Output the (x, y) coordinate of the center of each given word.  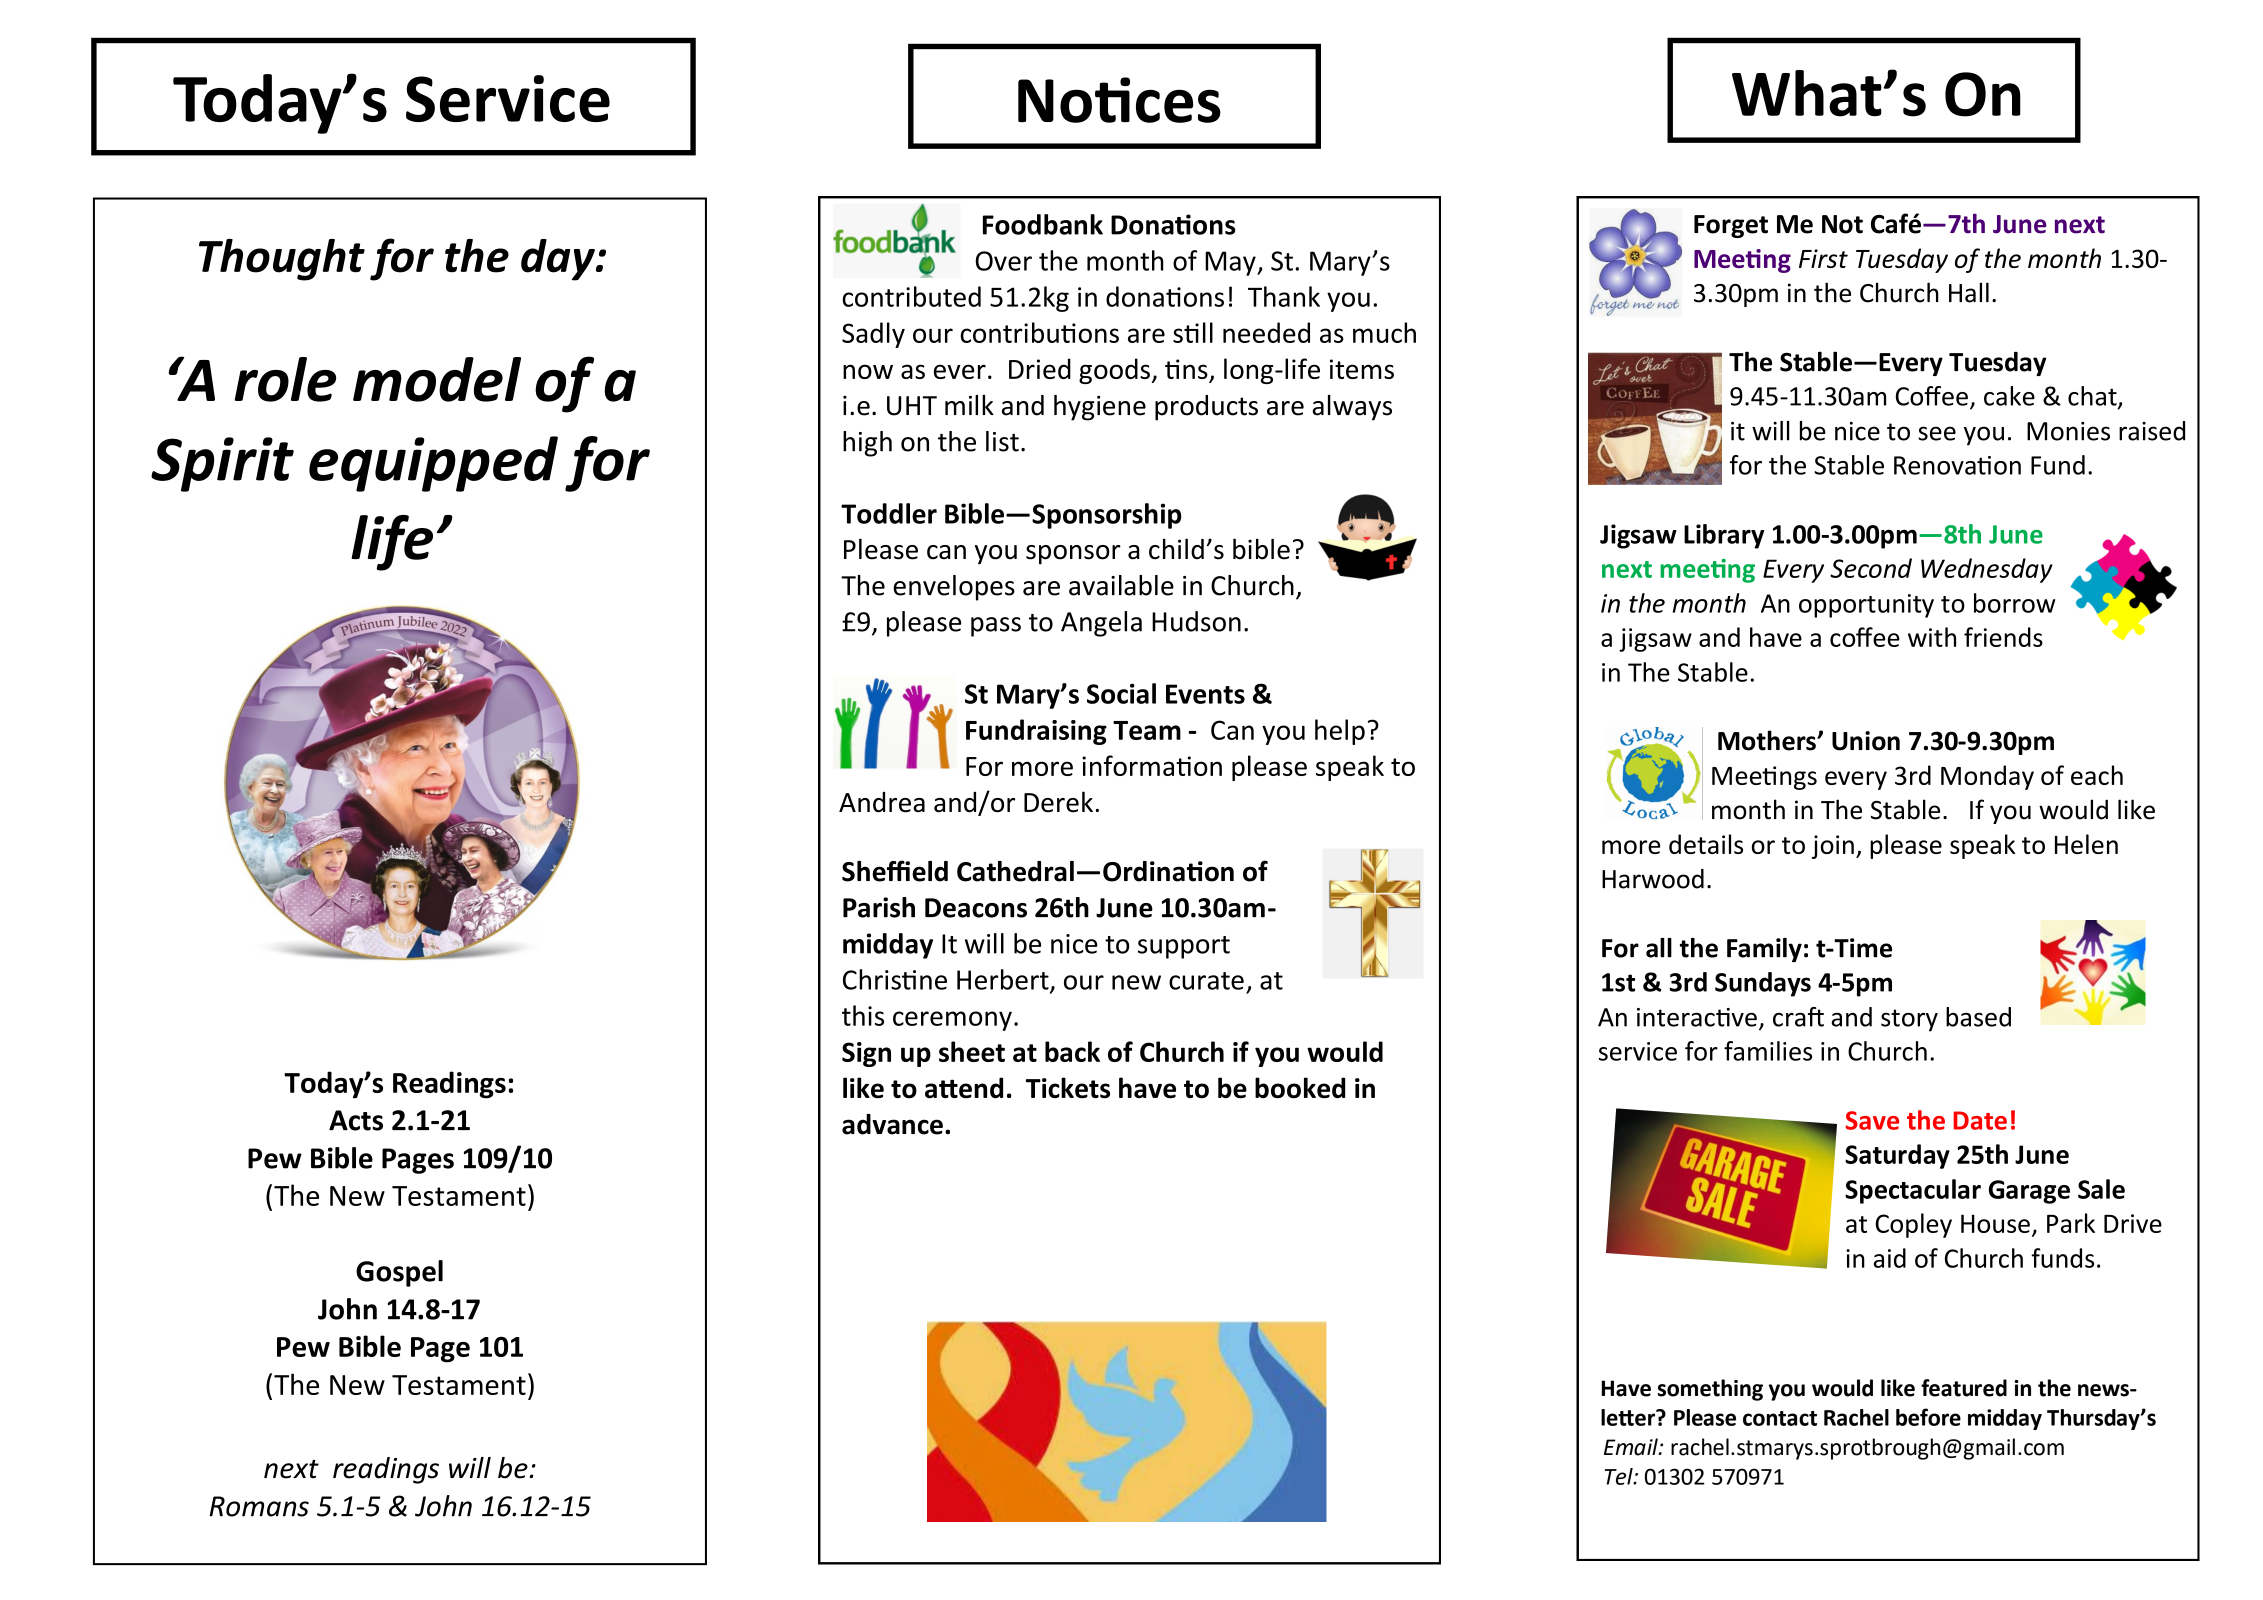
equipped (433, 464)
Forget (1731, 226)
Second (1871, 568)
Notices (1119, 100)
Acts (356, 1120)
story (1909, 1020)
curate (1206, 981)
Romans (259, 1506)
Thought (282, 260)
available (1121, 585)
